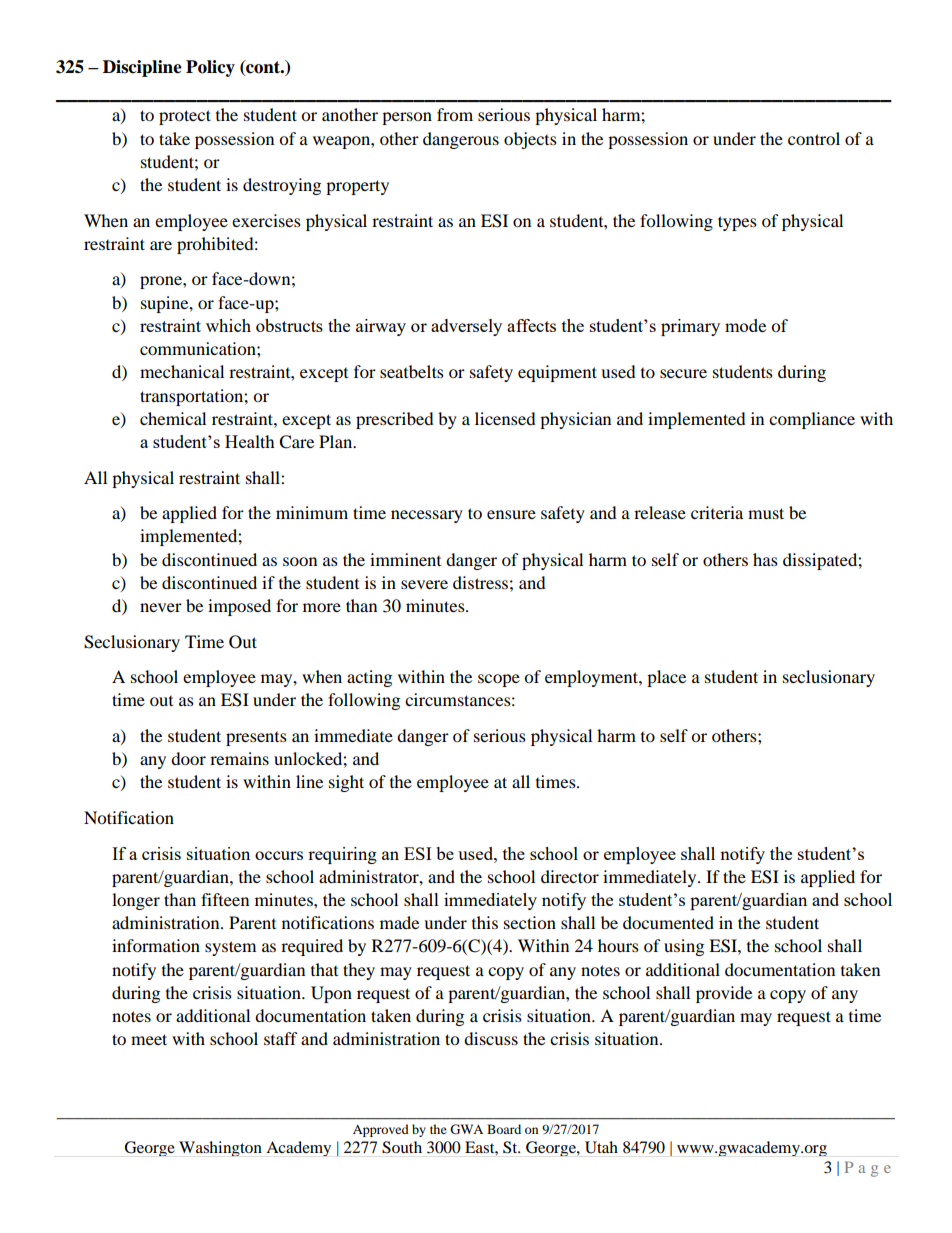 This page has height=1233, width=952. I want to click on severe, so click(424, 584).
